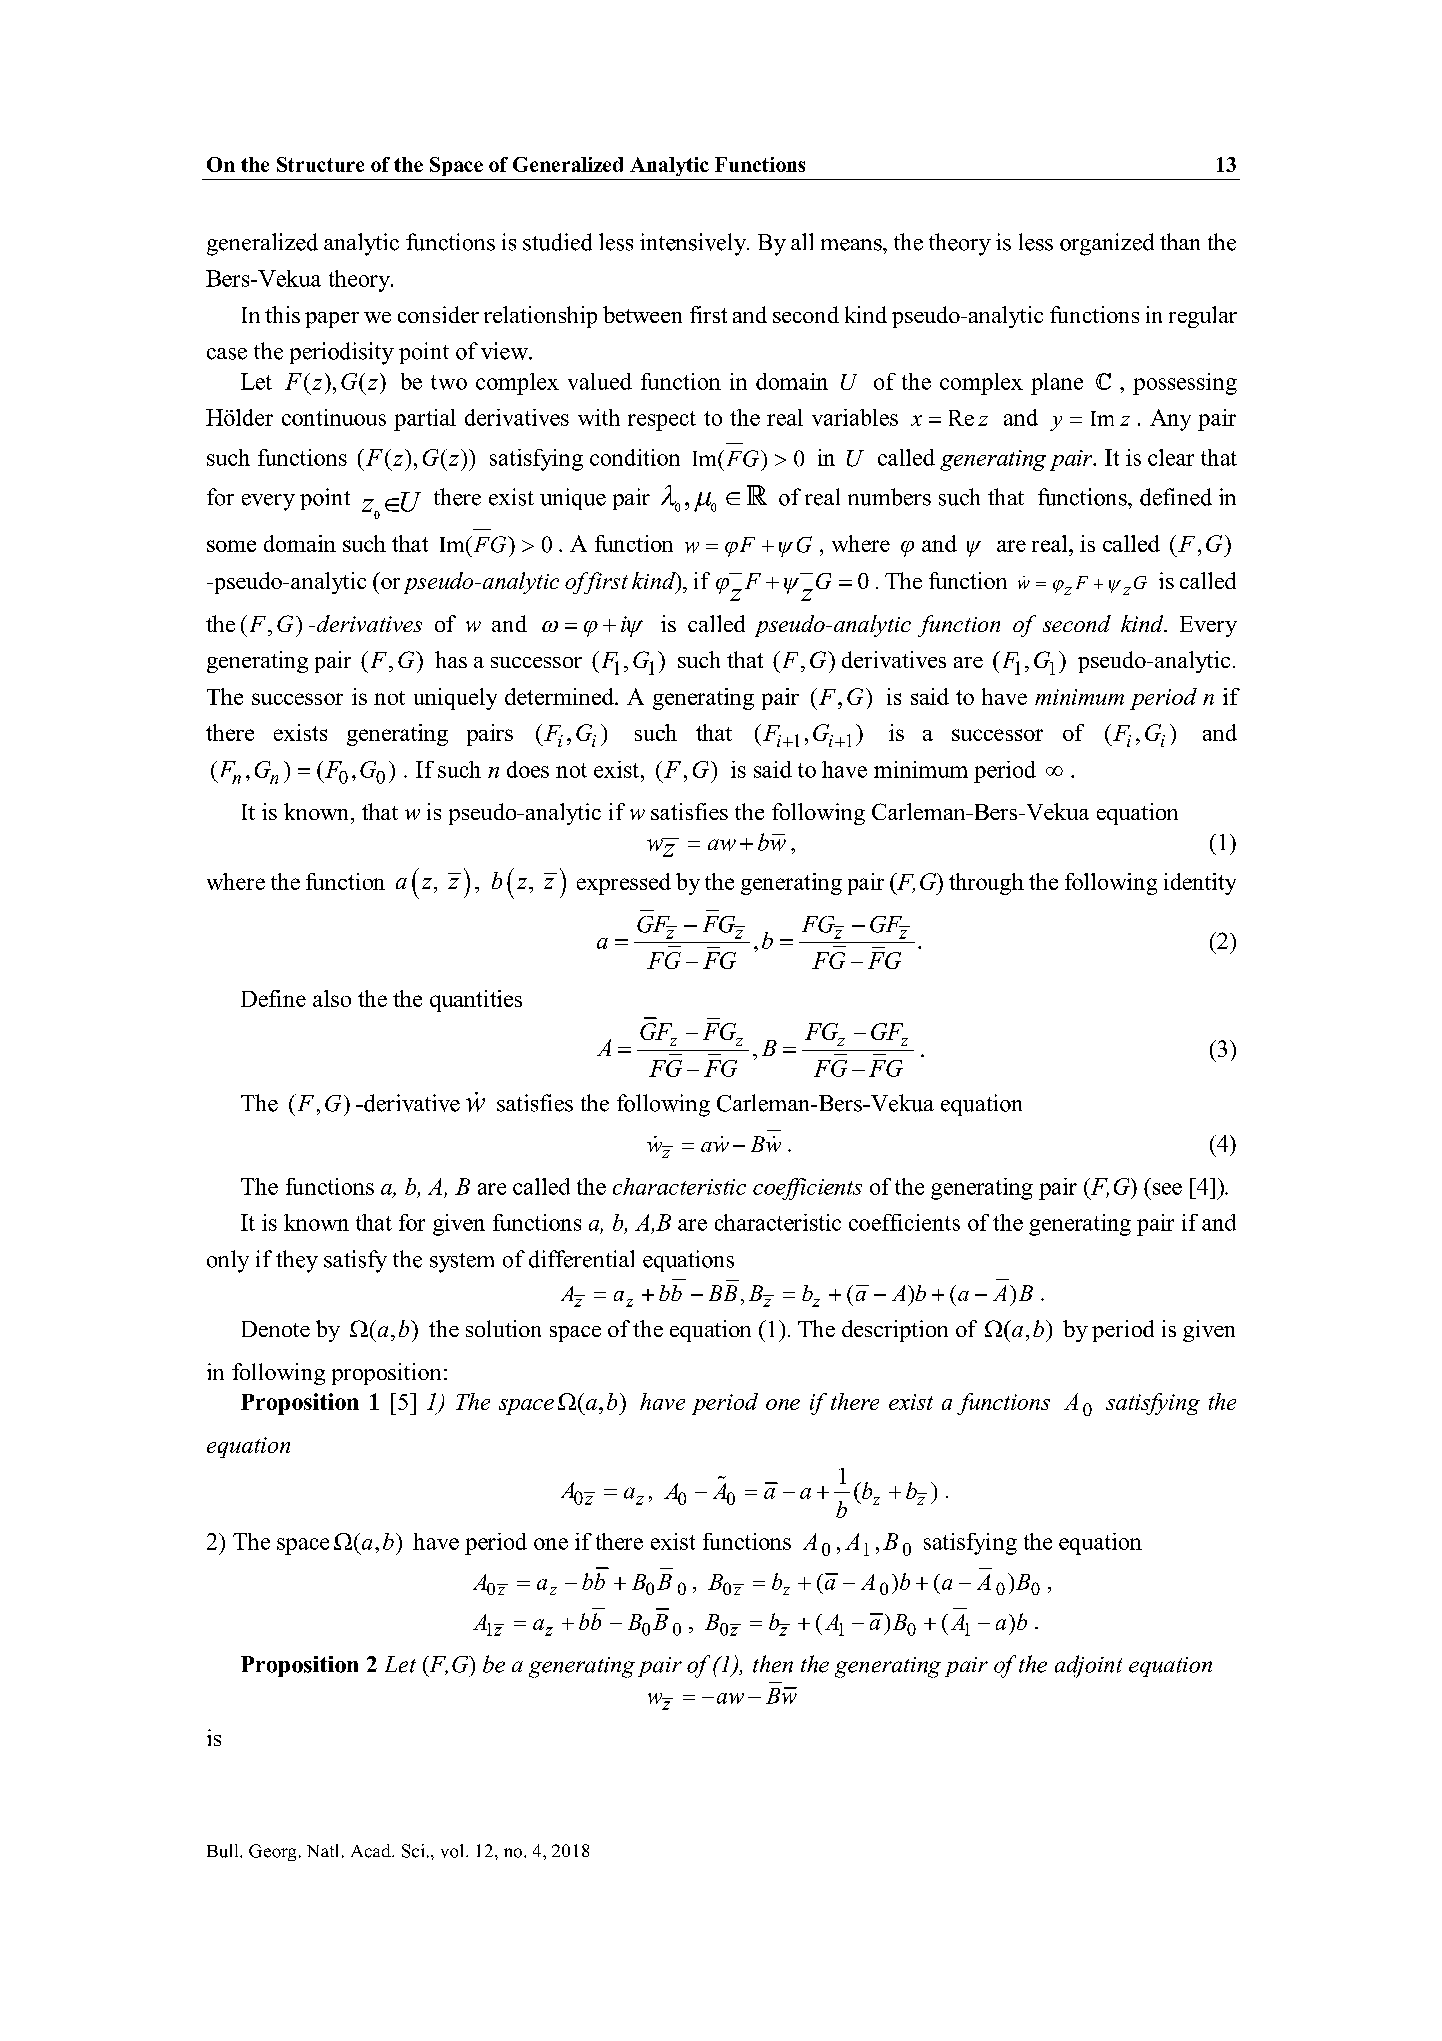 The width and height of the screenshot is (1442, 2041). Describe the element at coordinates (624, 884) in the screenshot. I see `expressed` at that location.
